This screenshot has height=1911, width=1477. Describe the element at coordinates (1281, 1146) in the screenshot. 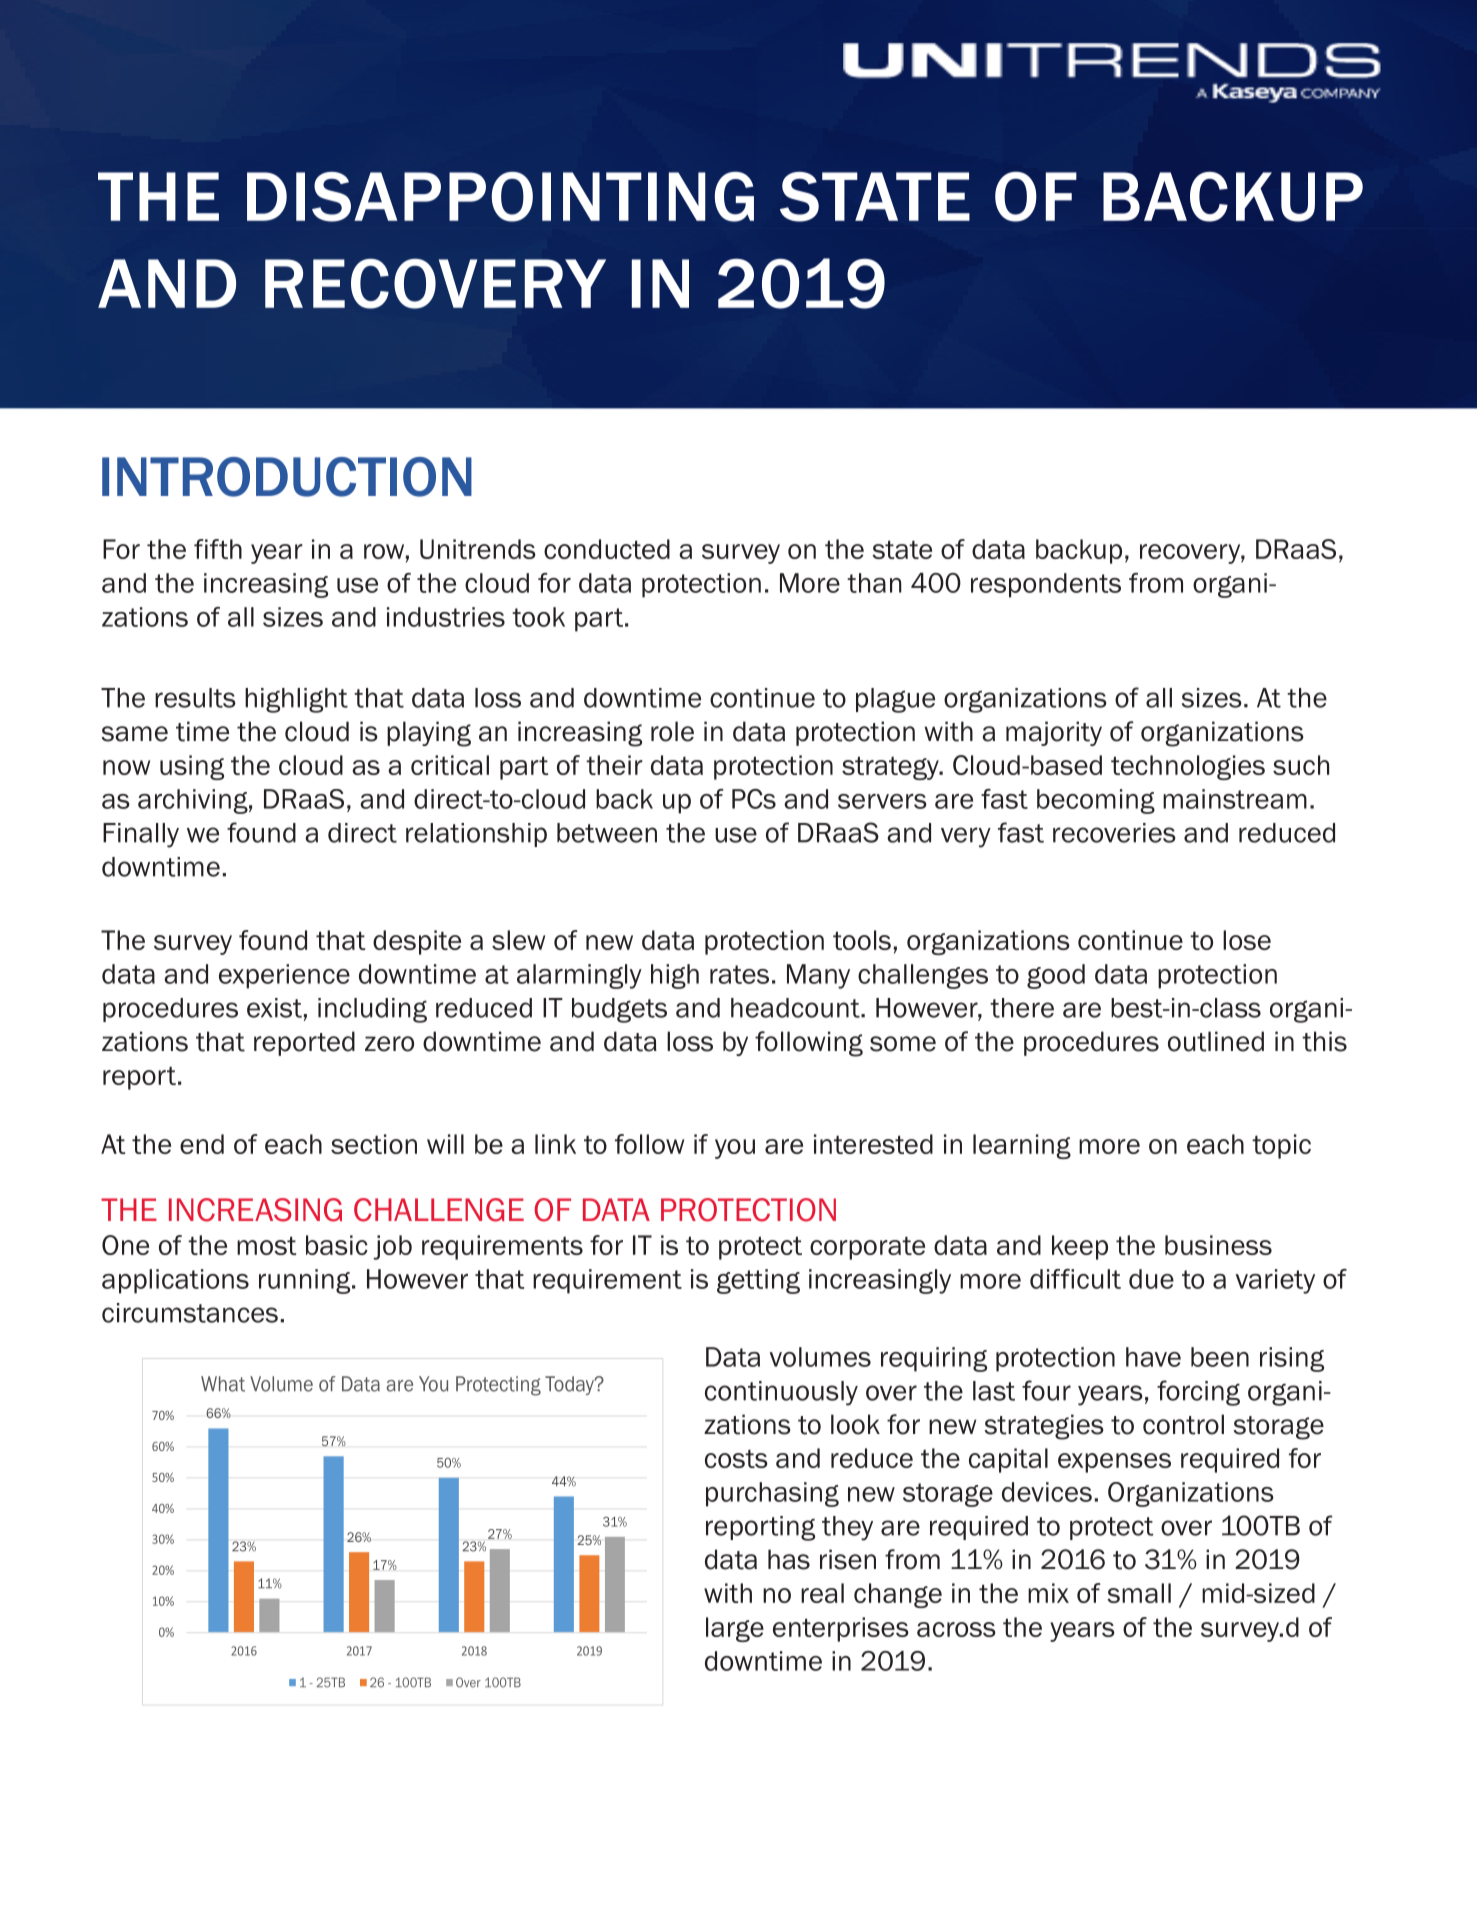

I see `topic` at that location.
